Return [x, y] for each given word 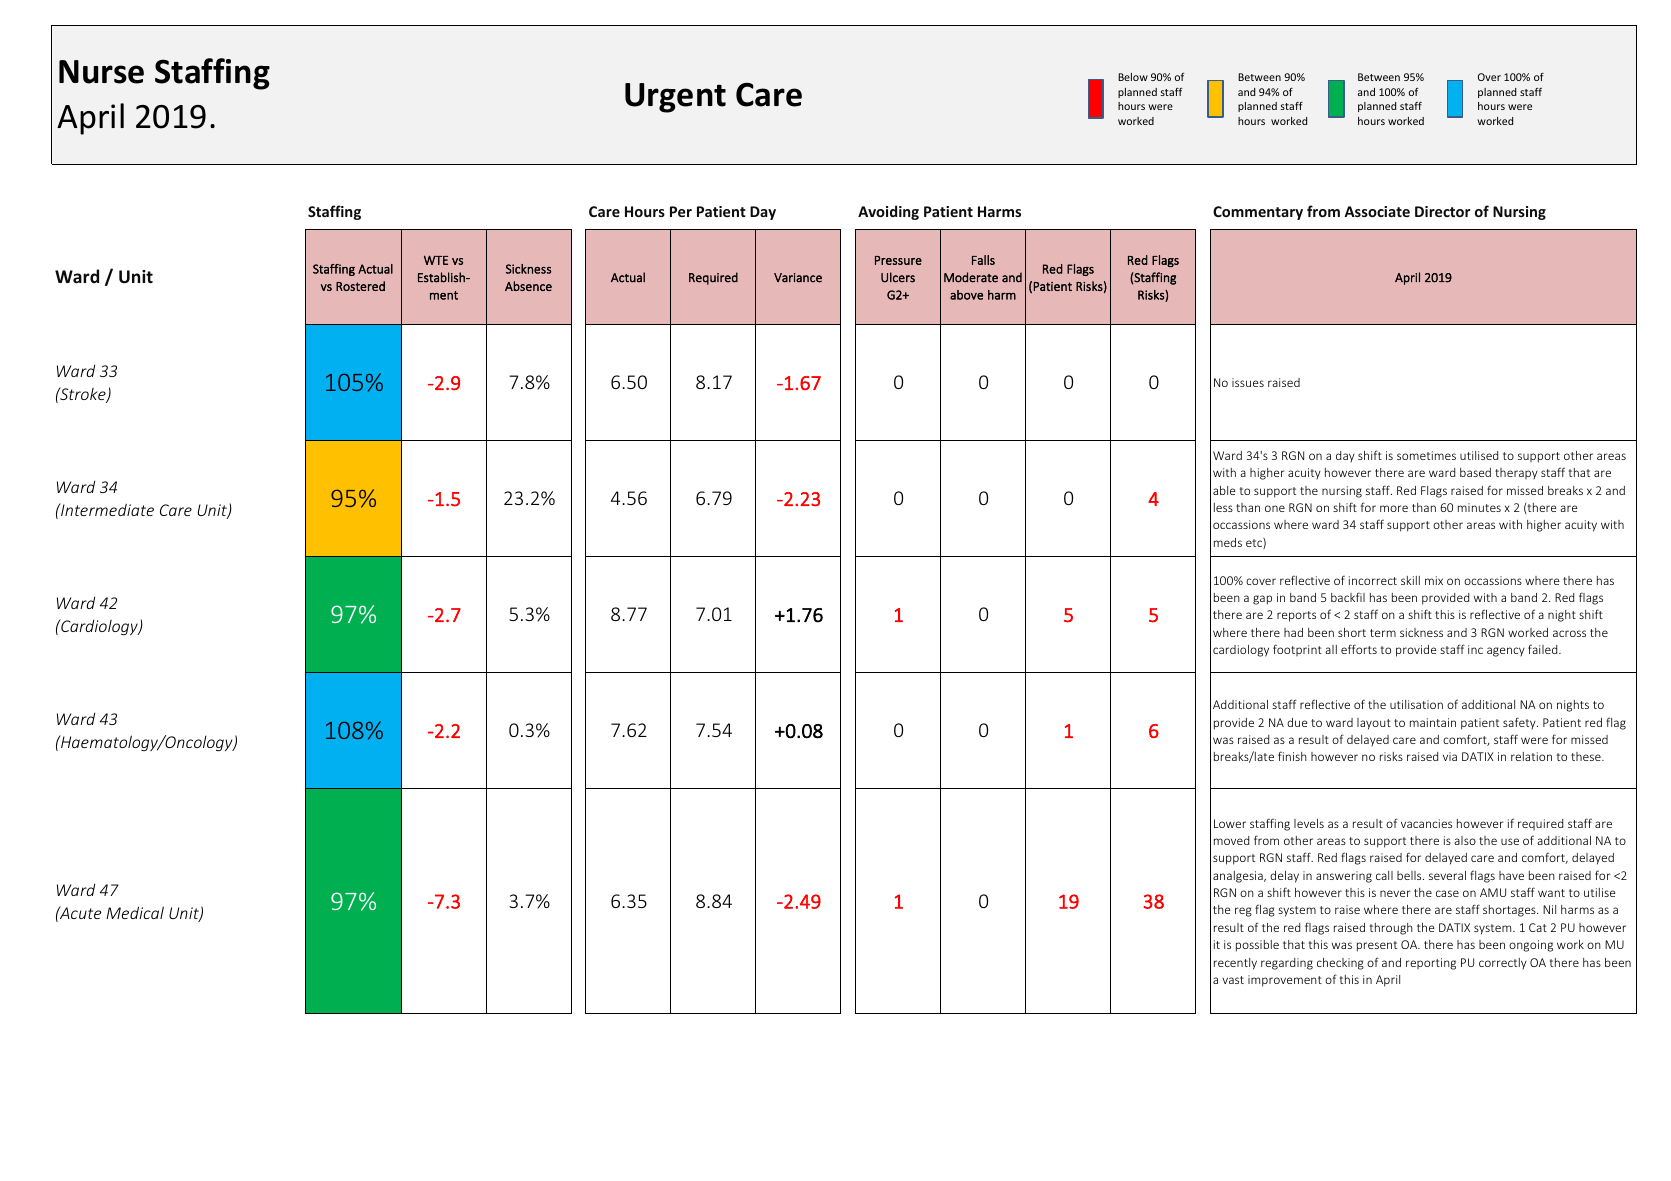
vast [1233, 980]
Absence [528, 286]
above [966, 295]
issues [1248, 382]
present [1377, 946]
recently [1235, 964]
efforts [1359, 649]
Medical [135, 912]
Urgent [675, 98]
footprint [1297, 650]
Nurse [101, 72]
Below [1133, 77]
